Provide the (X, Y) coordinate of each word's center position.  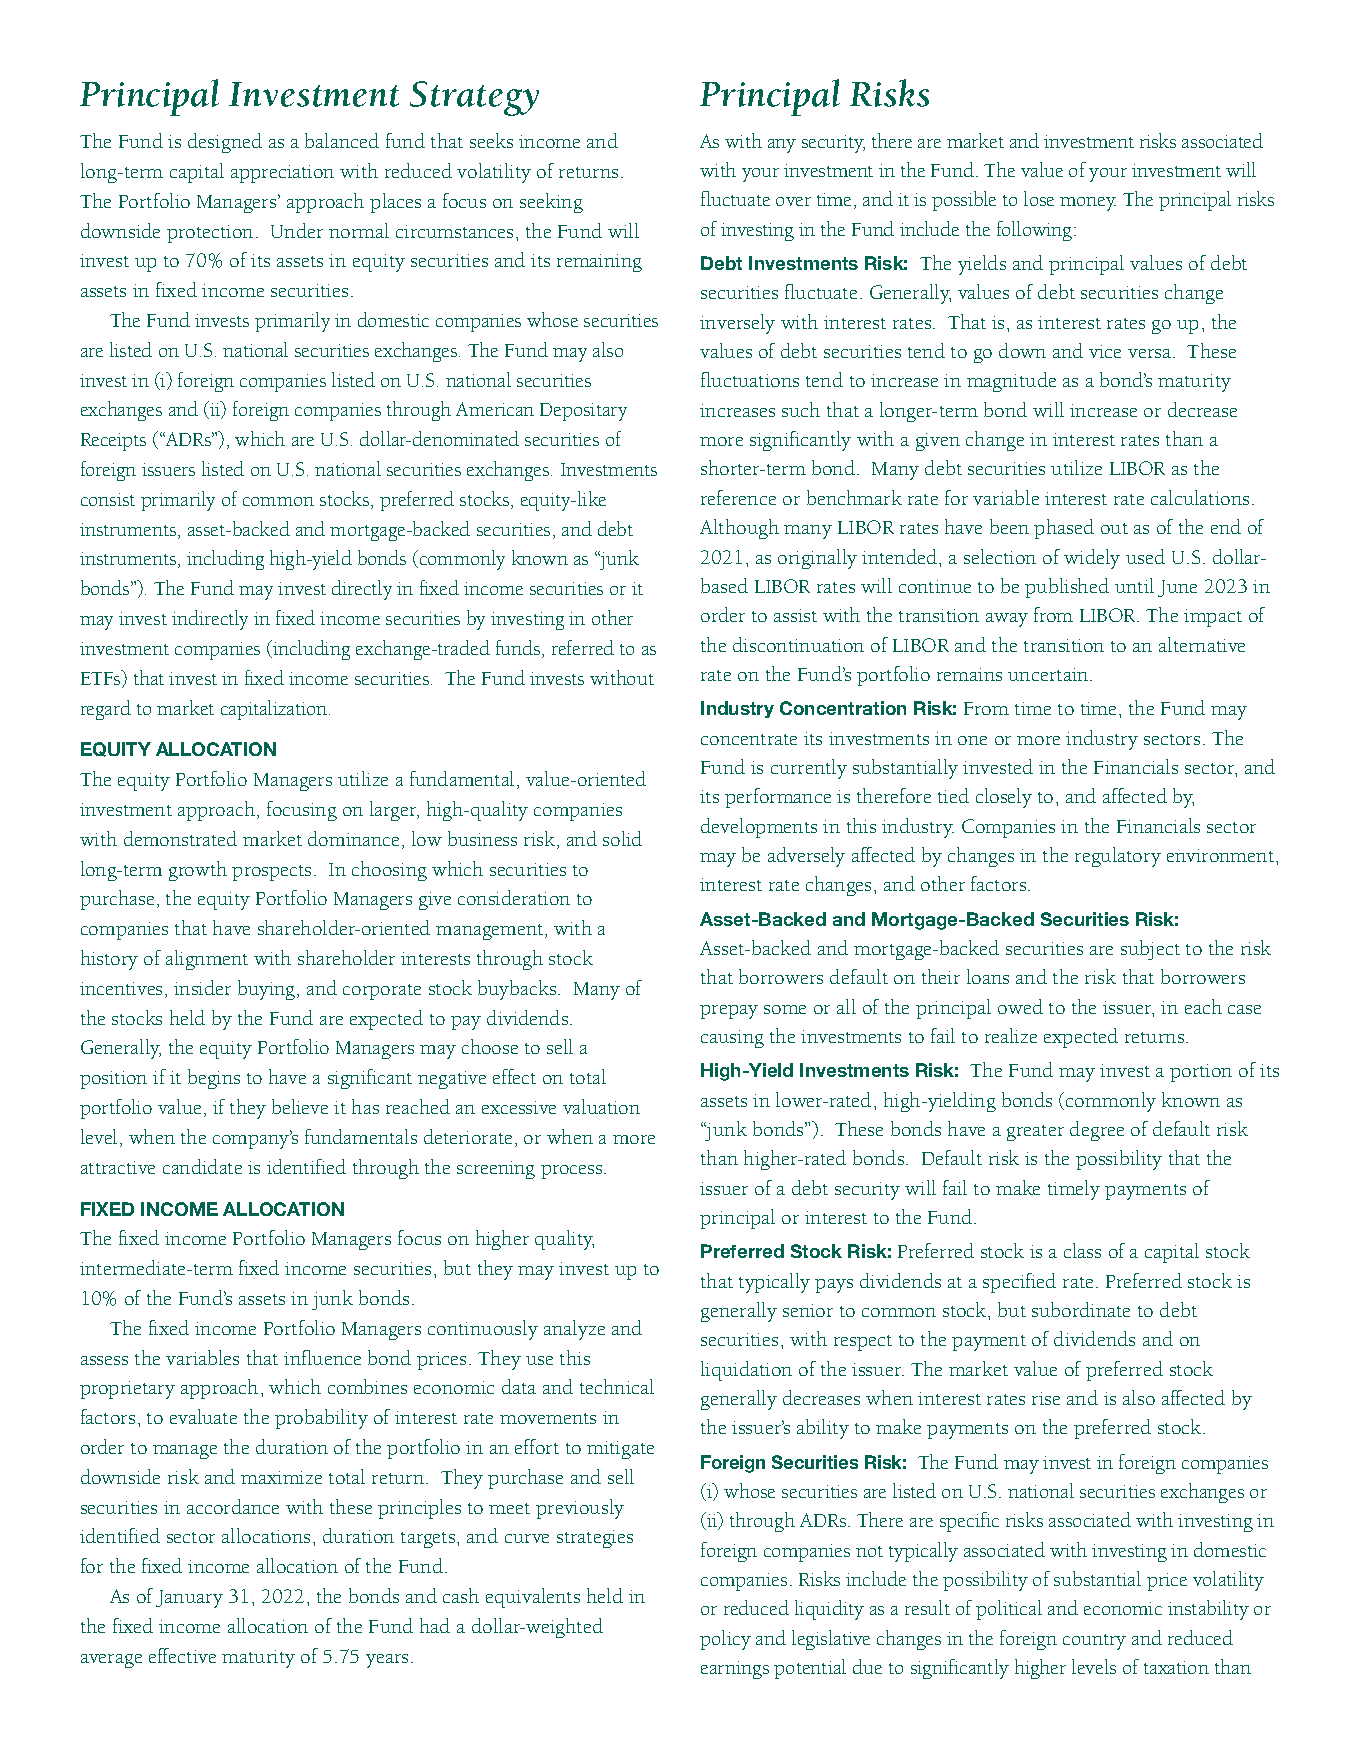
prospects (271, 873)
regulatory (1118, 857)
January (189, 1599)
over (793, 201)
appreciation (282, 174)
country (1094, 1642)
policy (725, 1640)
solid (622, 838)
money (1088, 204)
